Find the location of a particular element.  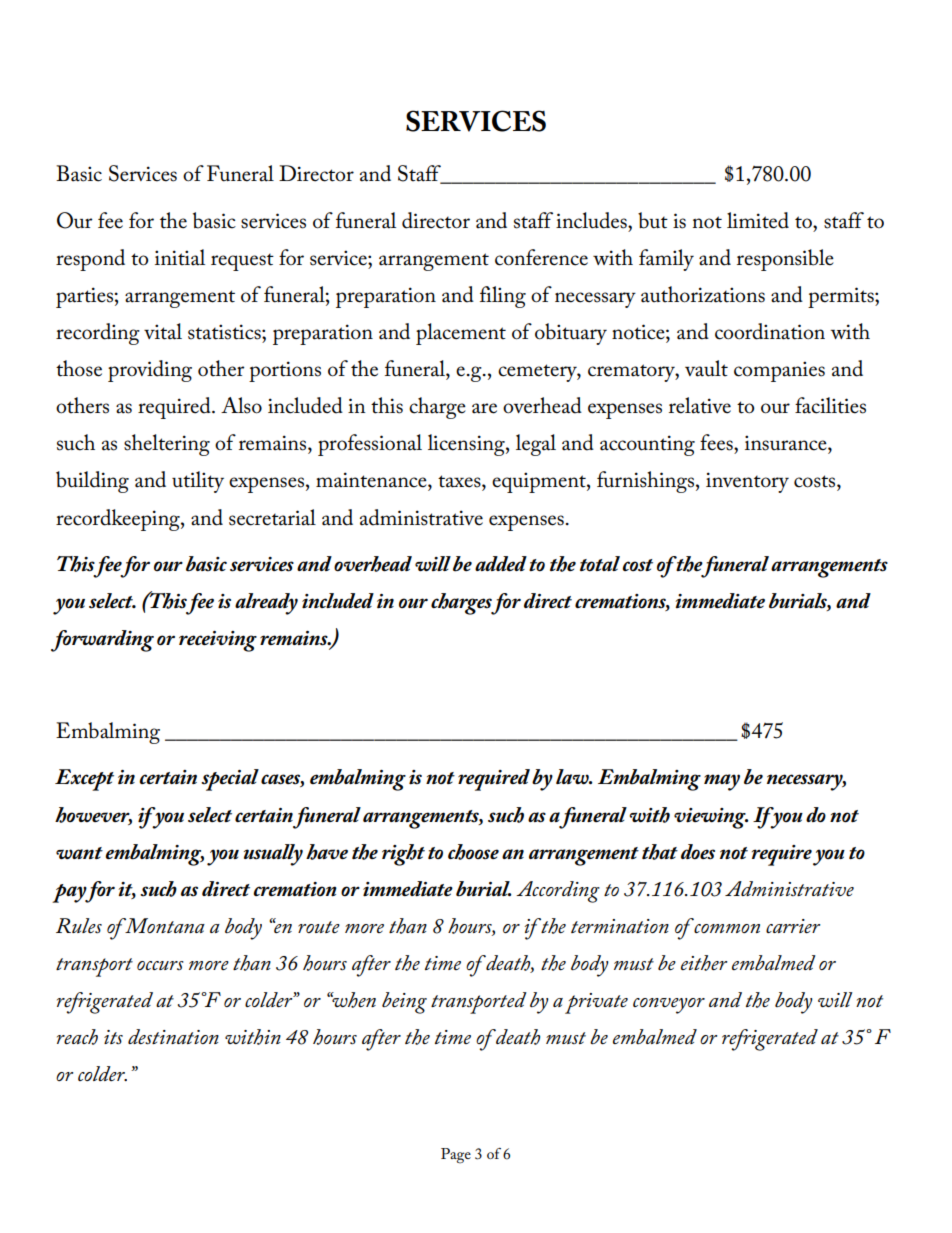

viewing is located at coordinates (711, 818).
